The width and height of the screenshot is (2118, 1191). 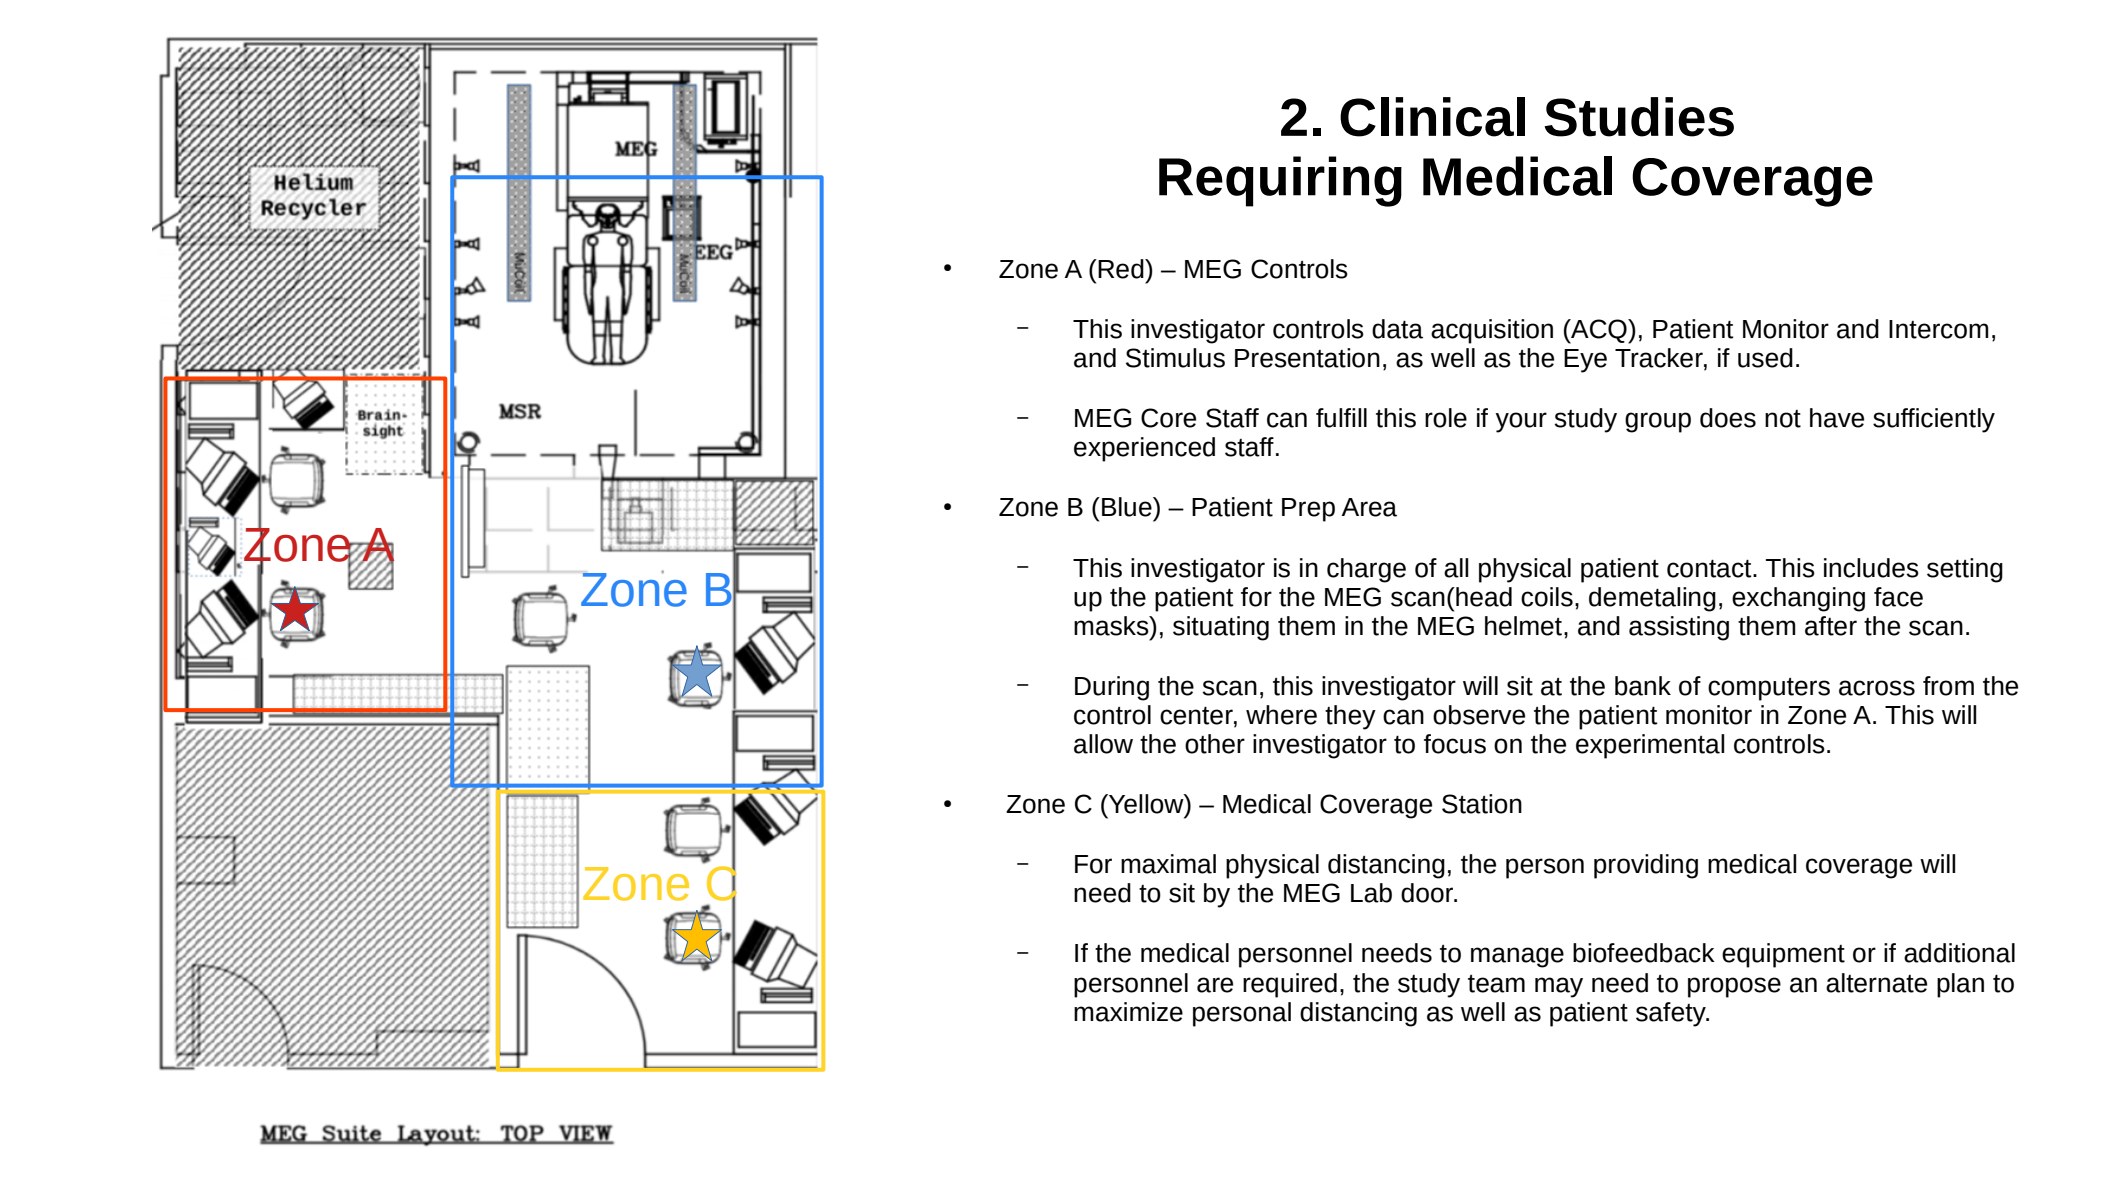 What do you see at coordinates (1871, 568) in the screenshot?
I see `includes` at bounding box center [1871, 568].
